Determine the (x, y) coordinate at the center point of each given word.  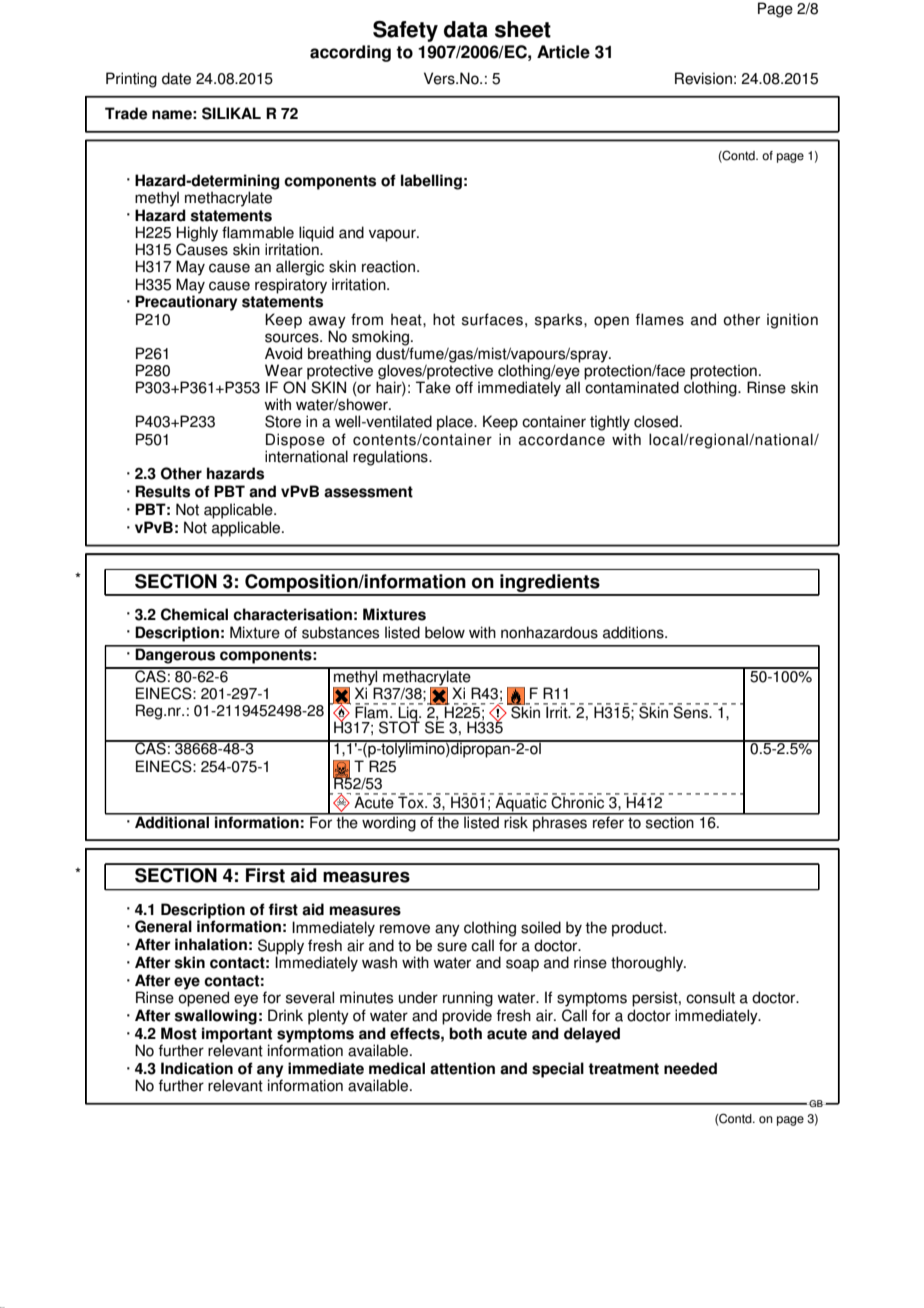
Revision (703, 78)
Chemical (194, 614)
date (176, 78)
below (445, 632)
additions (634, 632)
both (465, 1033)
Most (179, 1033)
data (466, 29)
